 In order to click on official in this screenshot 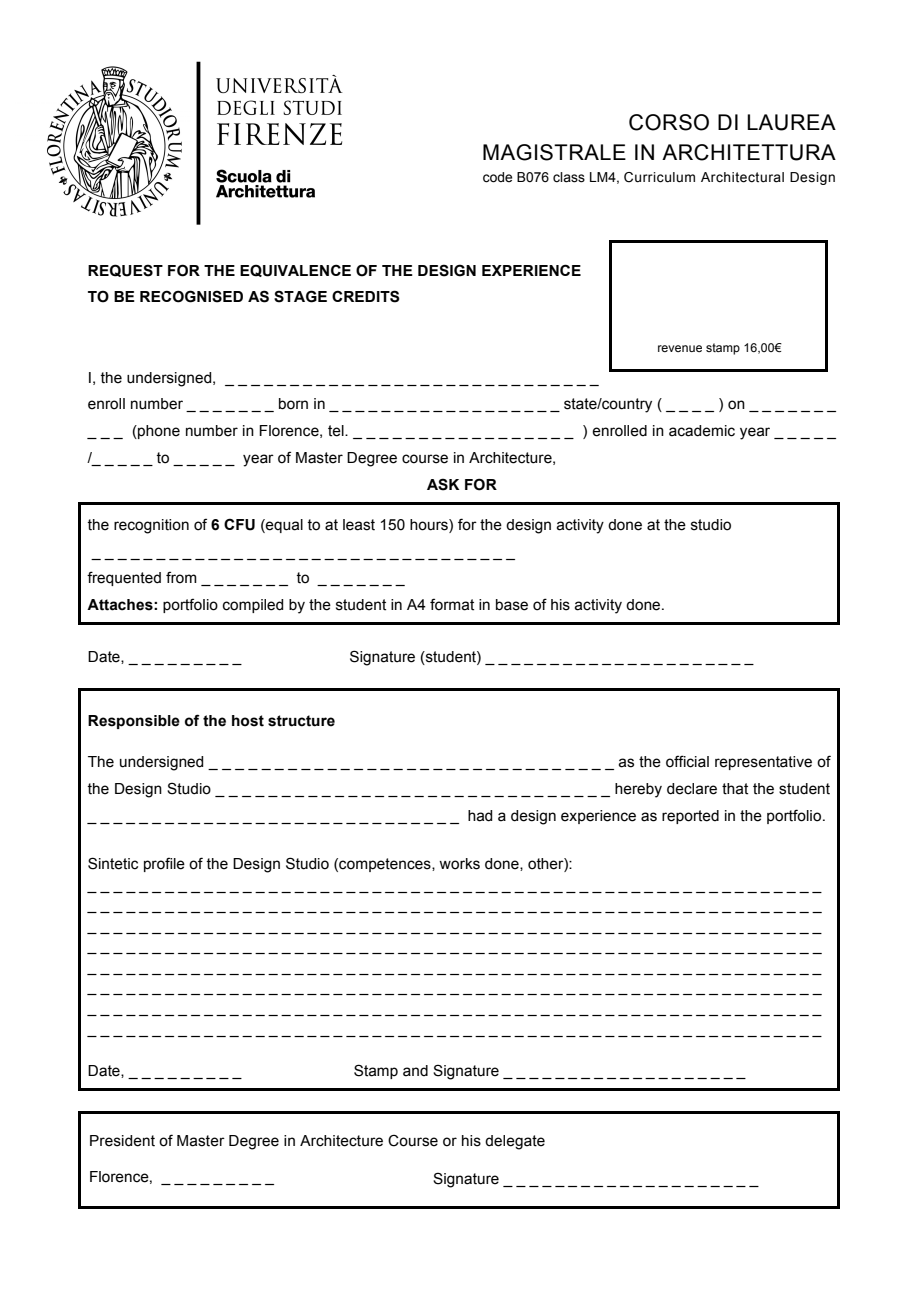, I will do `click(687, 761)`.
